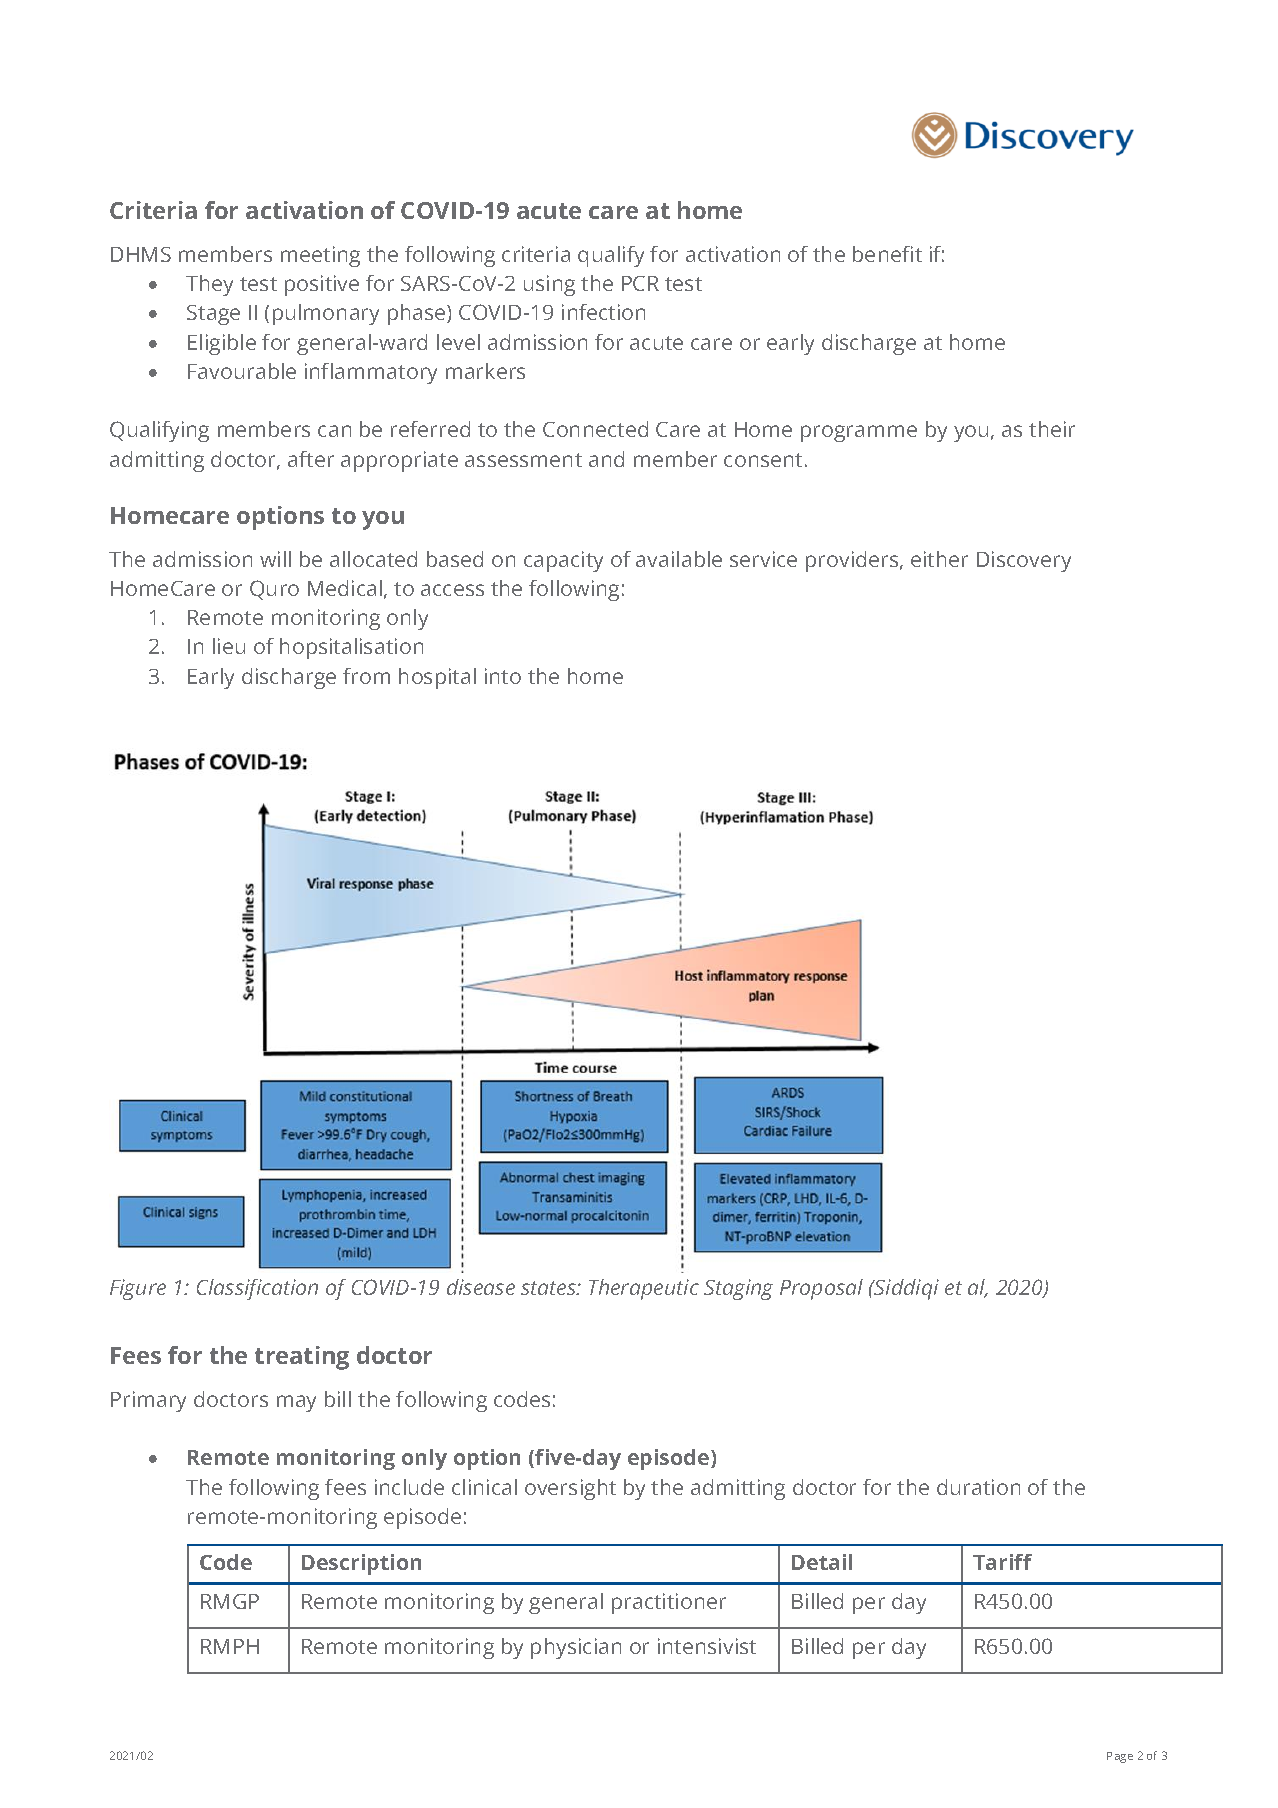 The height and width of the screenshot is (1808, 1278). I want to click on PCR, so click(640, 283).
